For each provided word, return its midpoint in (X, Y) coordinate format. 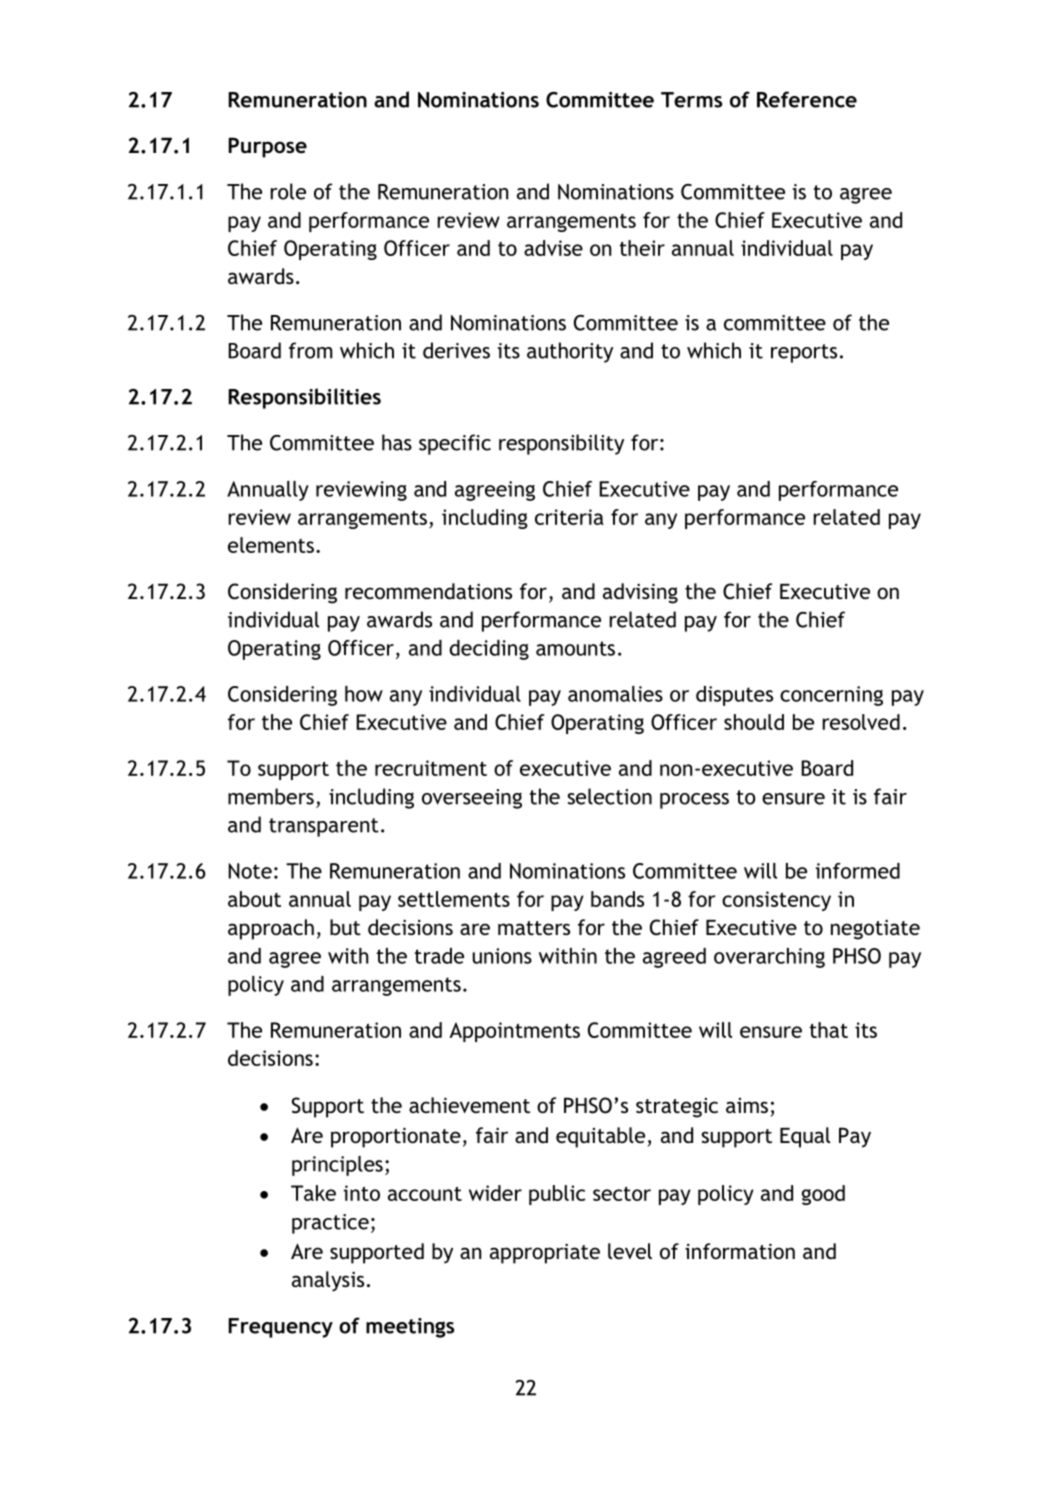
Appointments (514, 1032)
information (740, 1251)
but (345, 927)
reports (804, 353)
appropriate (545, 1253)
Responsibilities (304, 398)
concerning (831, 696)
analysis (328, 1281)
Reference (807, 99)
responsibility (561, 444)
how (364, 694)
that (829, 1030)
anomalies (615, 694)
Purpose (267, 147)
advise (553, 248)
